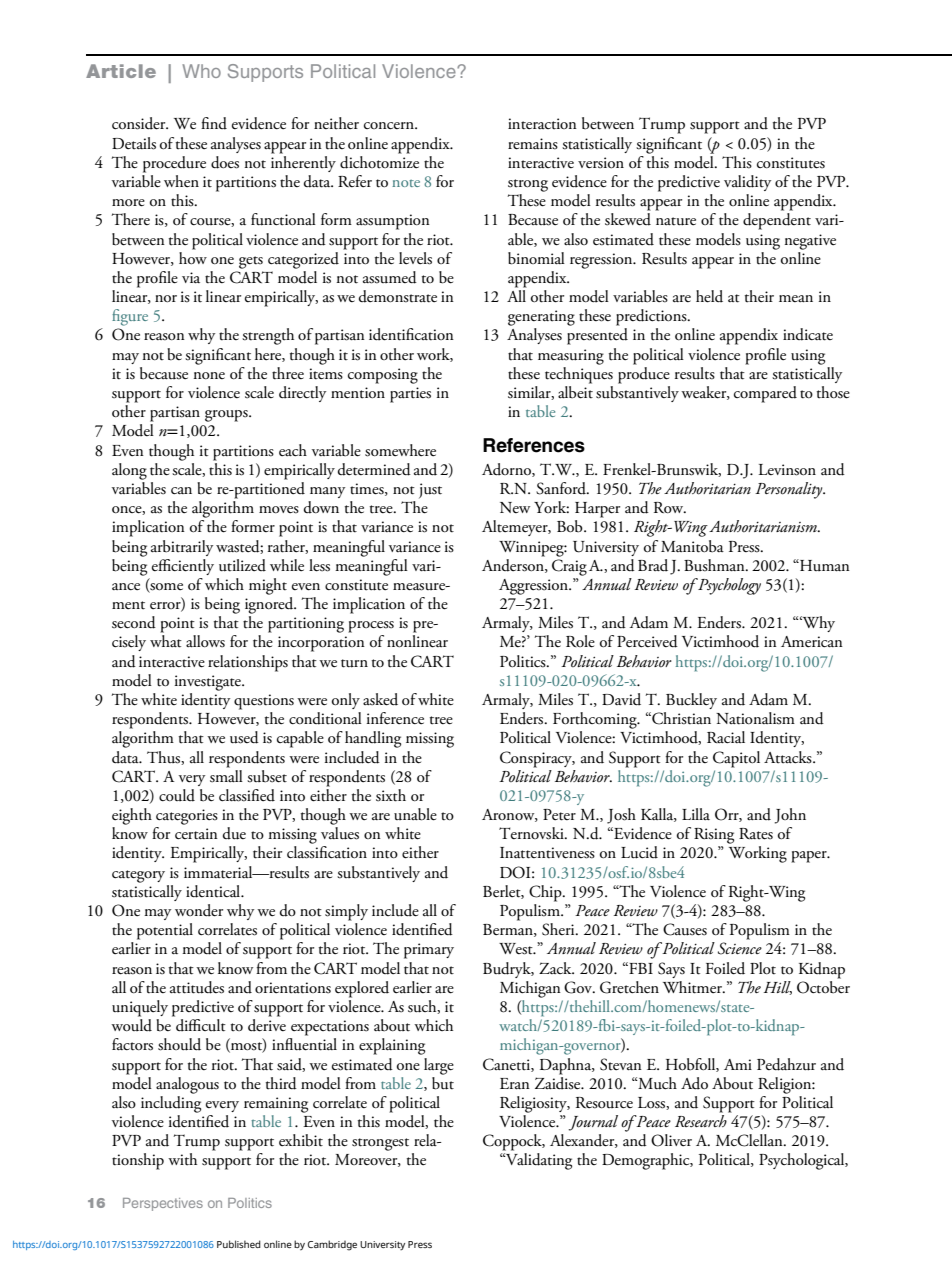 This screenshot has width=952, height=1271. What do you see at coordinates (765, 394) in the screenshot?
I see `compared` at bounding box center [765, 394].
